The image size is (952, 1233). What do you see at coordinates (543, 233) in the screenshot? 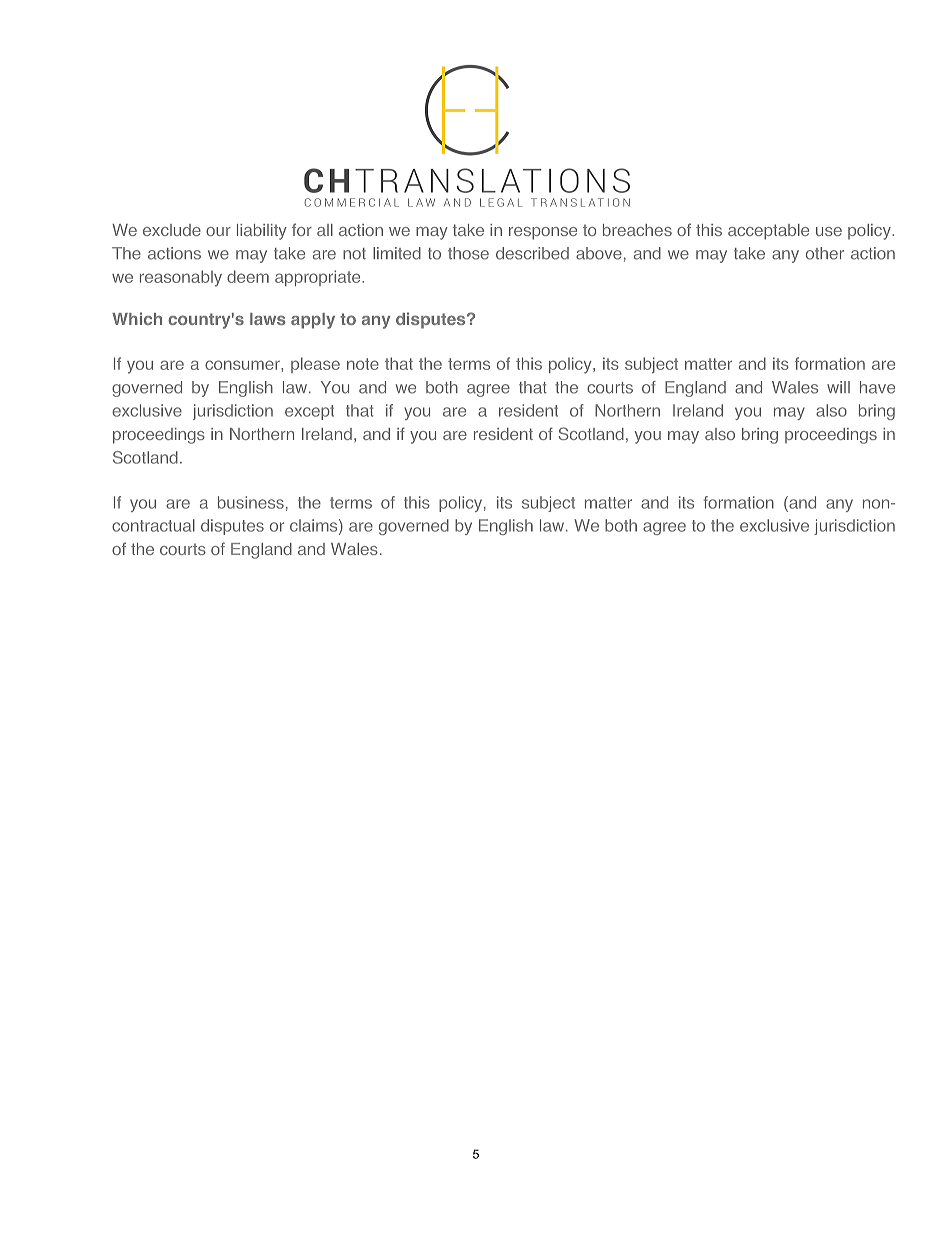
I see `response` at bounding box center [543, 233].
